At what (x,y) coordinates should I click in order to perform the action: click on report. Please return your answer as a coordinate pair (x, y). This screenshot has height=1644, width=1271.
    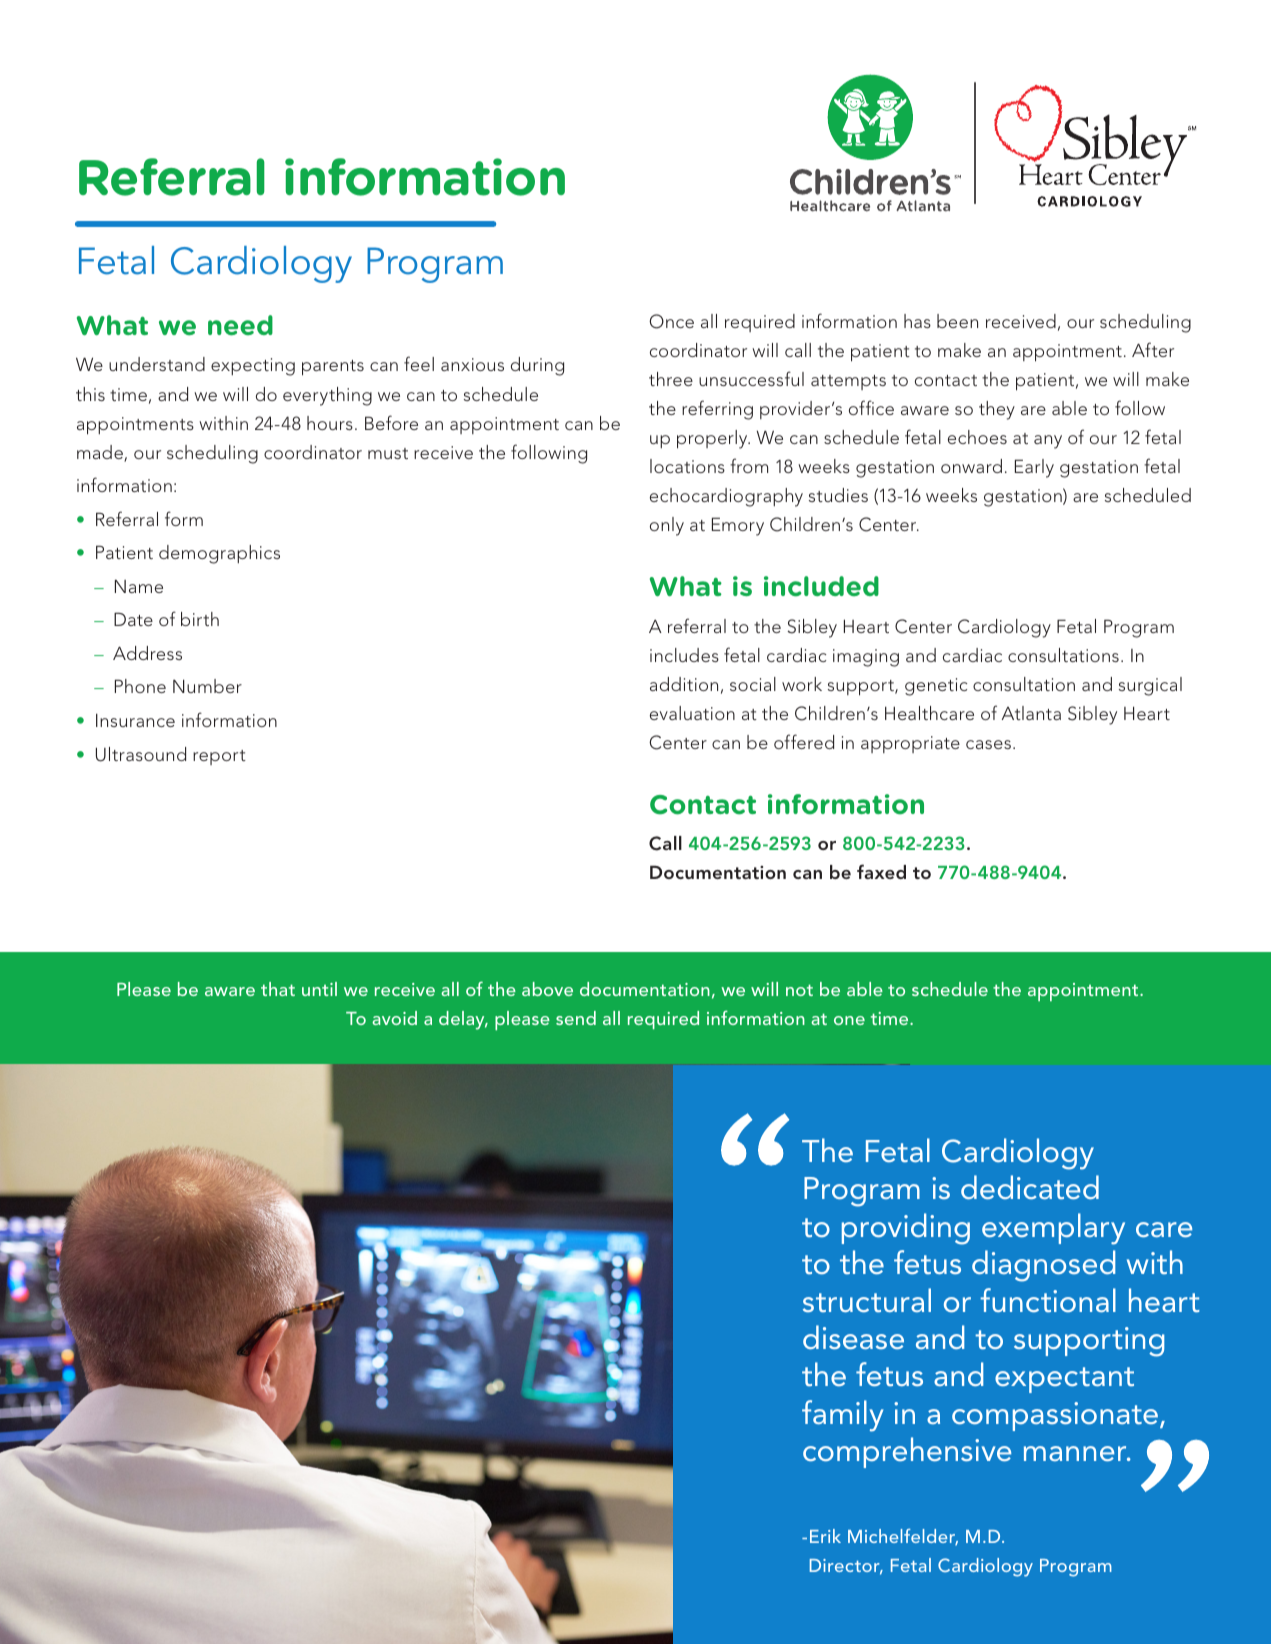
    Looking at the image, I should click on (219, 757).
